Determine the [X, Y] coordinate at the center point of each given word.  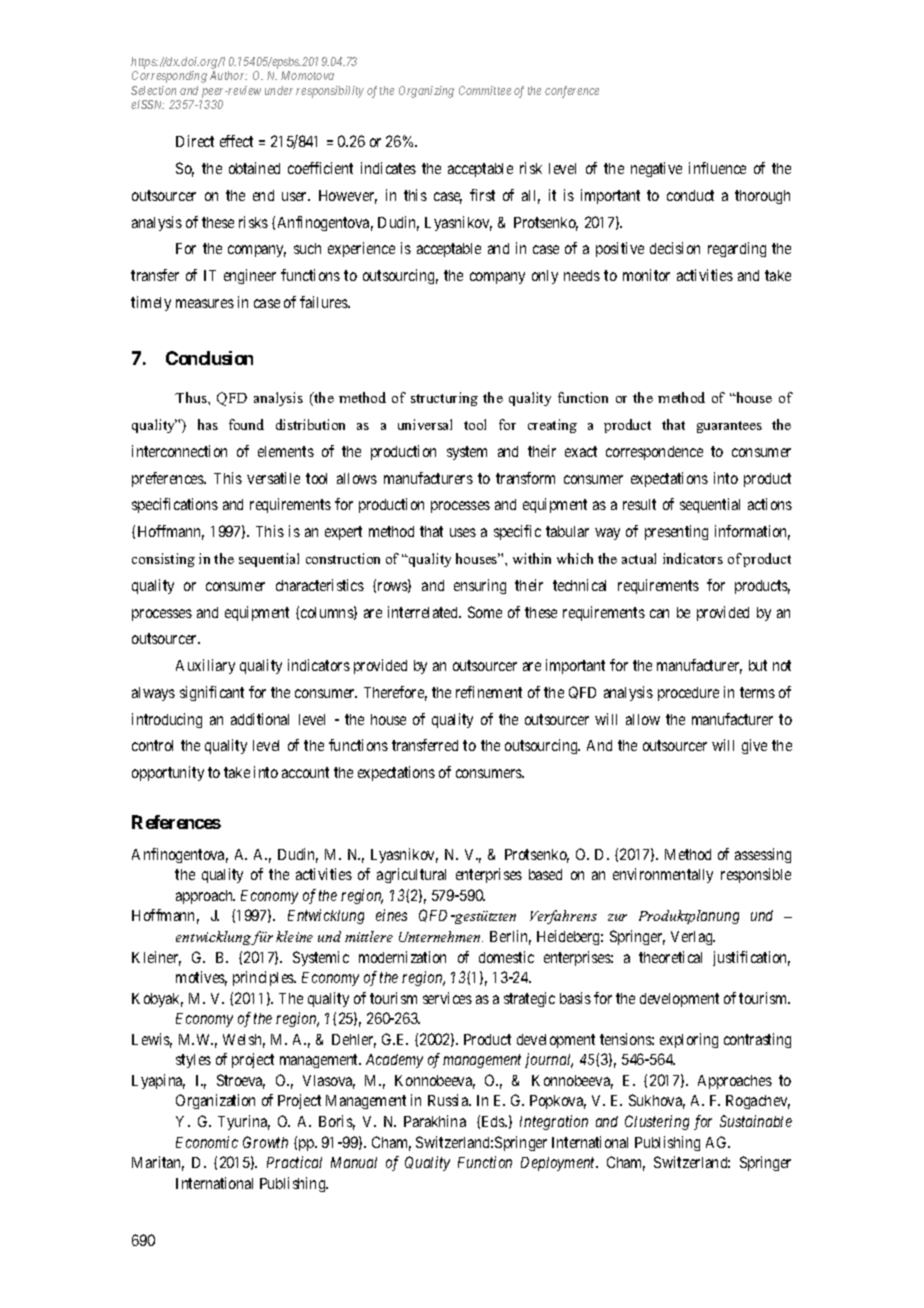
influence [717, 168]
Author [228, 75]
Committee [485, 90]
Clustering [657, 1122]
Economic [207, 1142]
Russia [449, 1100]
